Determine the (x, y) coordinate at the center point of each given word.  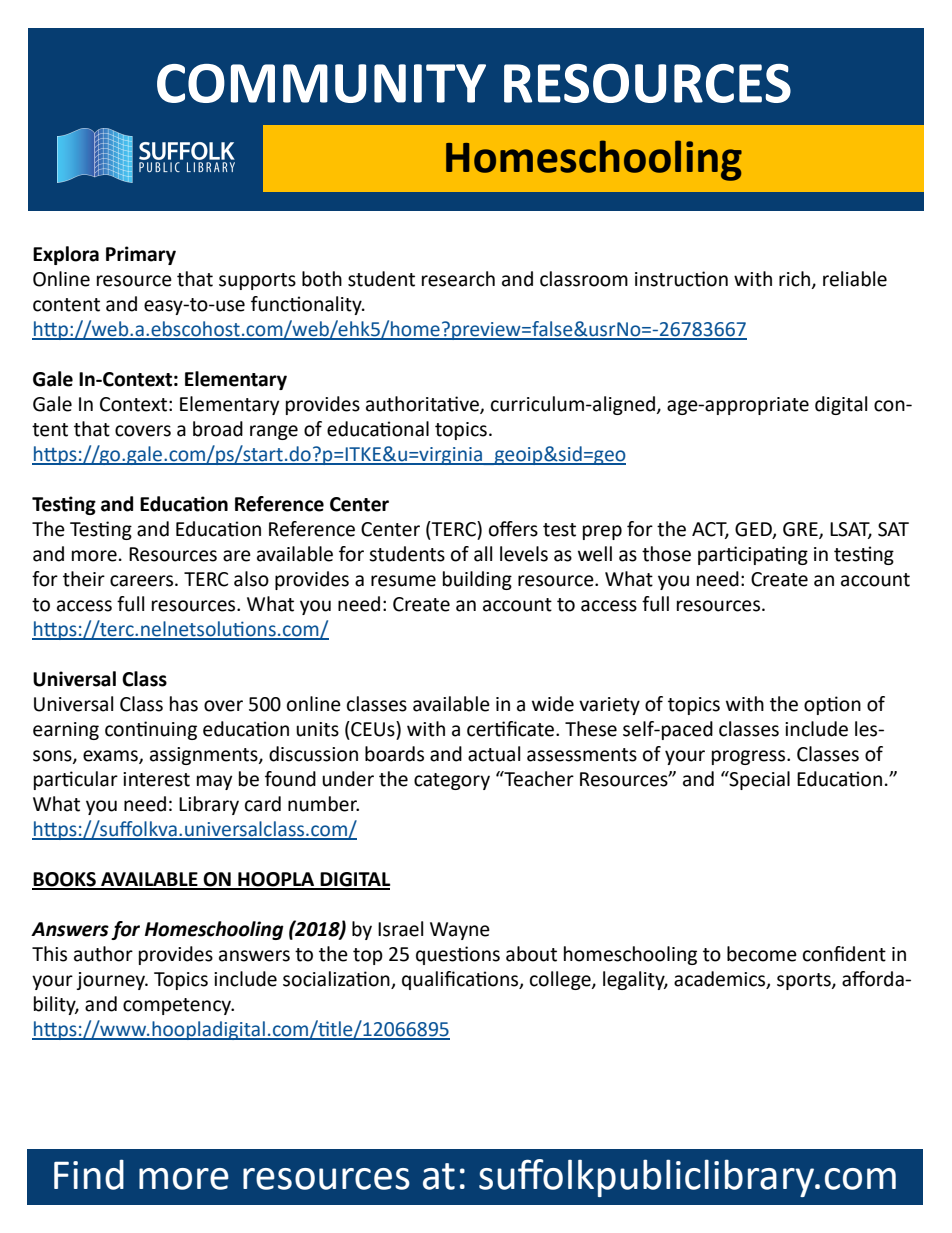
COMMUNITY (321, 83)
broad (218, 429)
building (477, 580)
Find (89, 1174)
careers (141, 581)
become (762, 954)
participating (753, 555)
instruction (681, 279)
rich (794, 279)
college (561, 980)
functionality (307, 305)
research (458, 279)
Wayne (460, 931)
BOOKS (65, 880)
